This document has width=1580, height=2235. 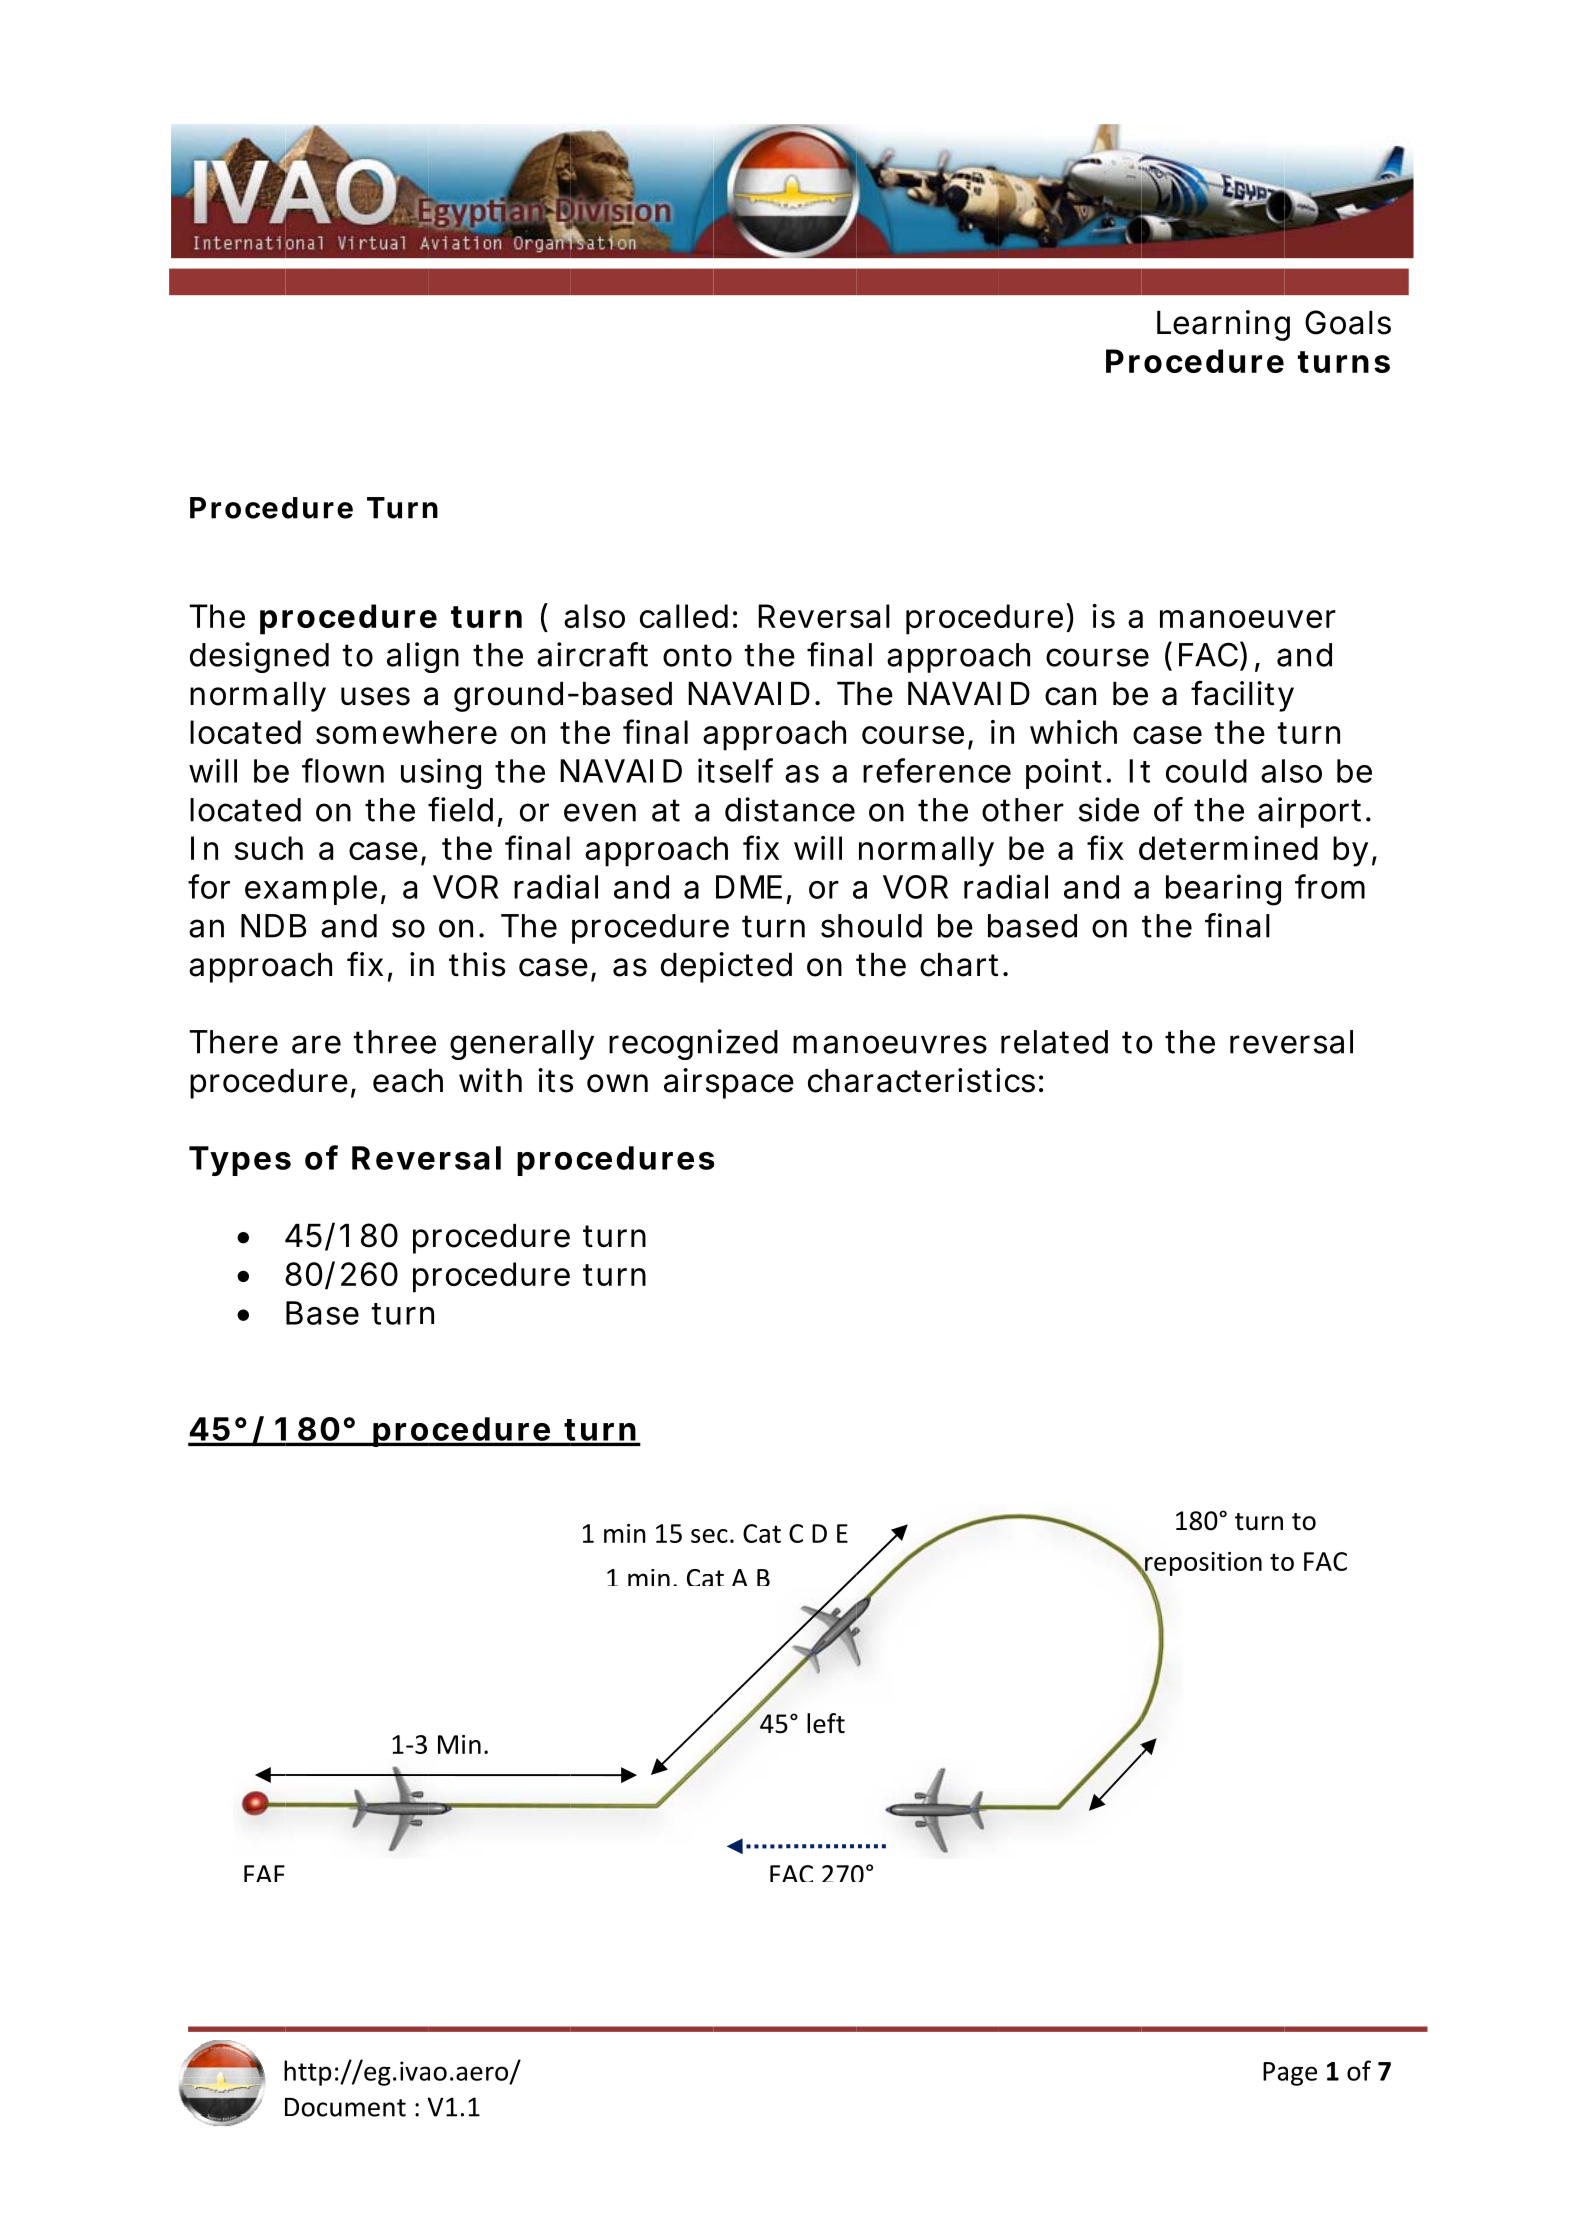 I want to click on bearing, so click(x=1223, y=890).
